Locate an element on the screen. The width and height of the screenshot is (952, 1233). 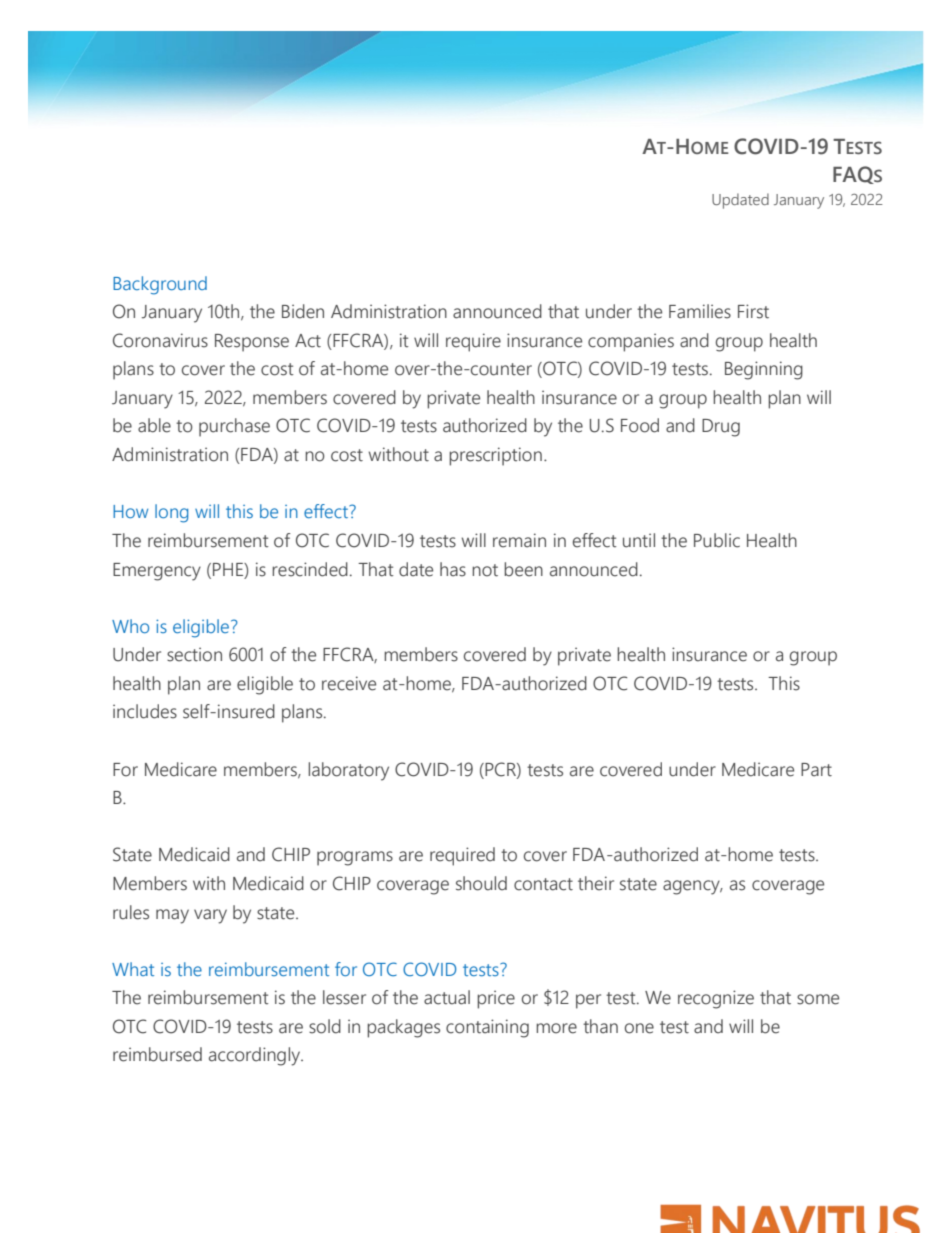
containing is located at coordinates (487, 1028).
